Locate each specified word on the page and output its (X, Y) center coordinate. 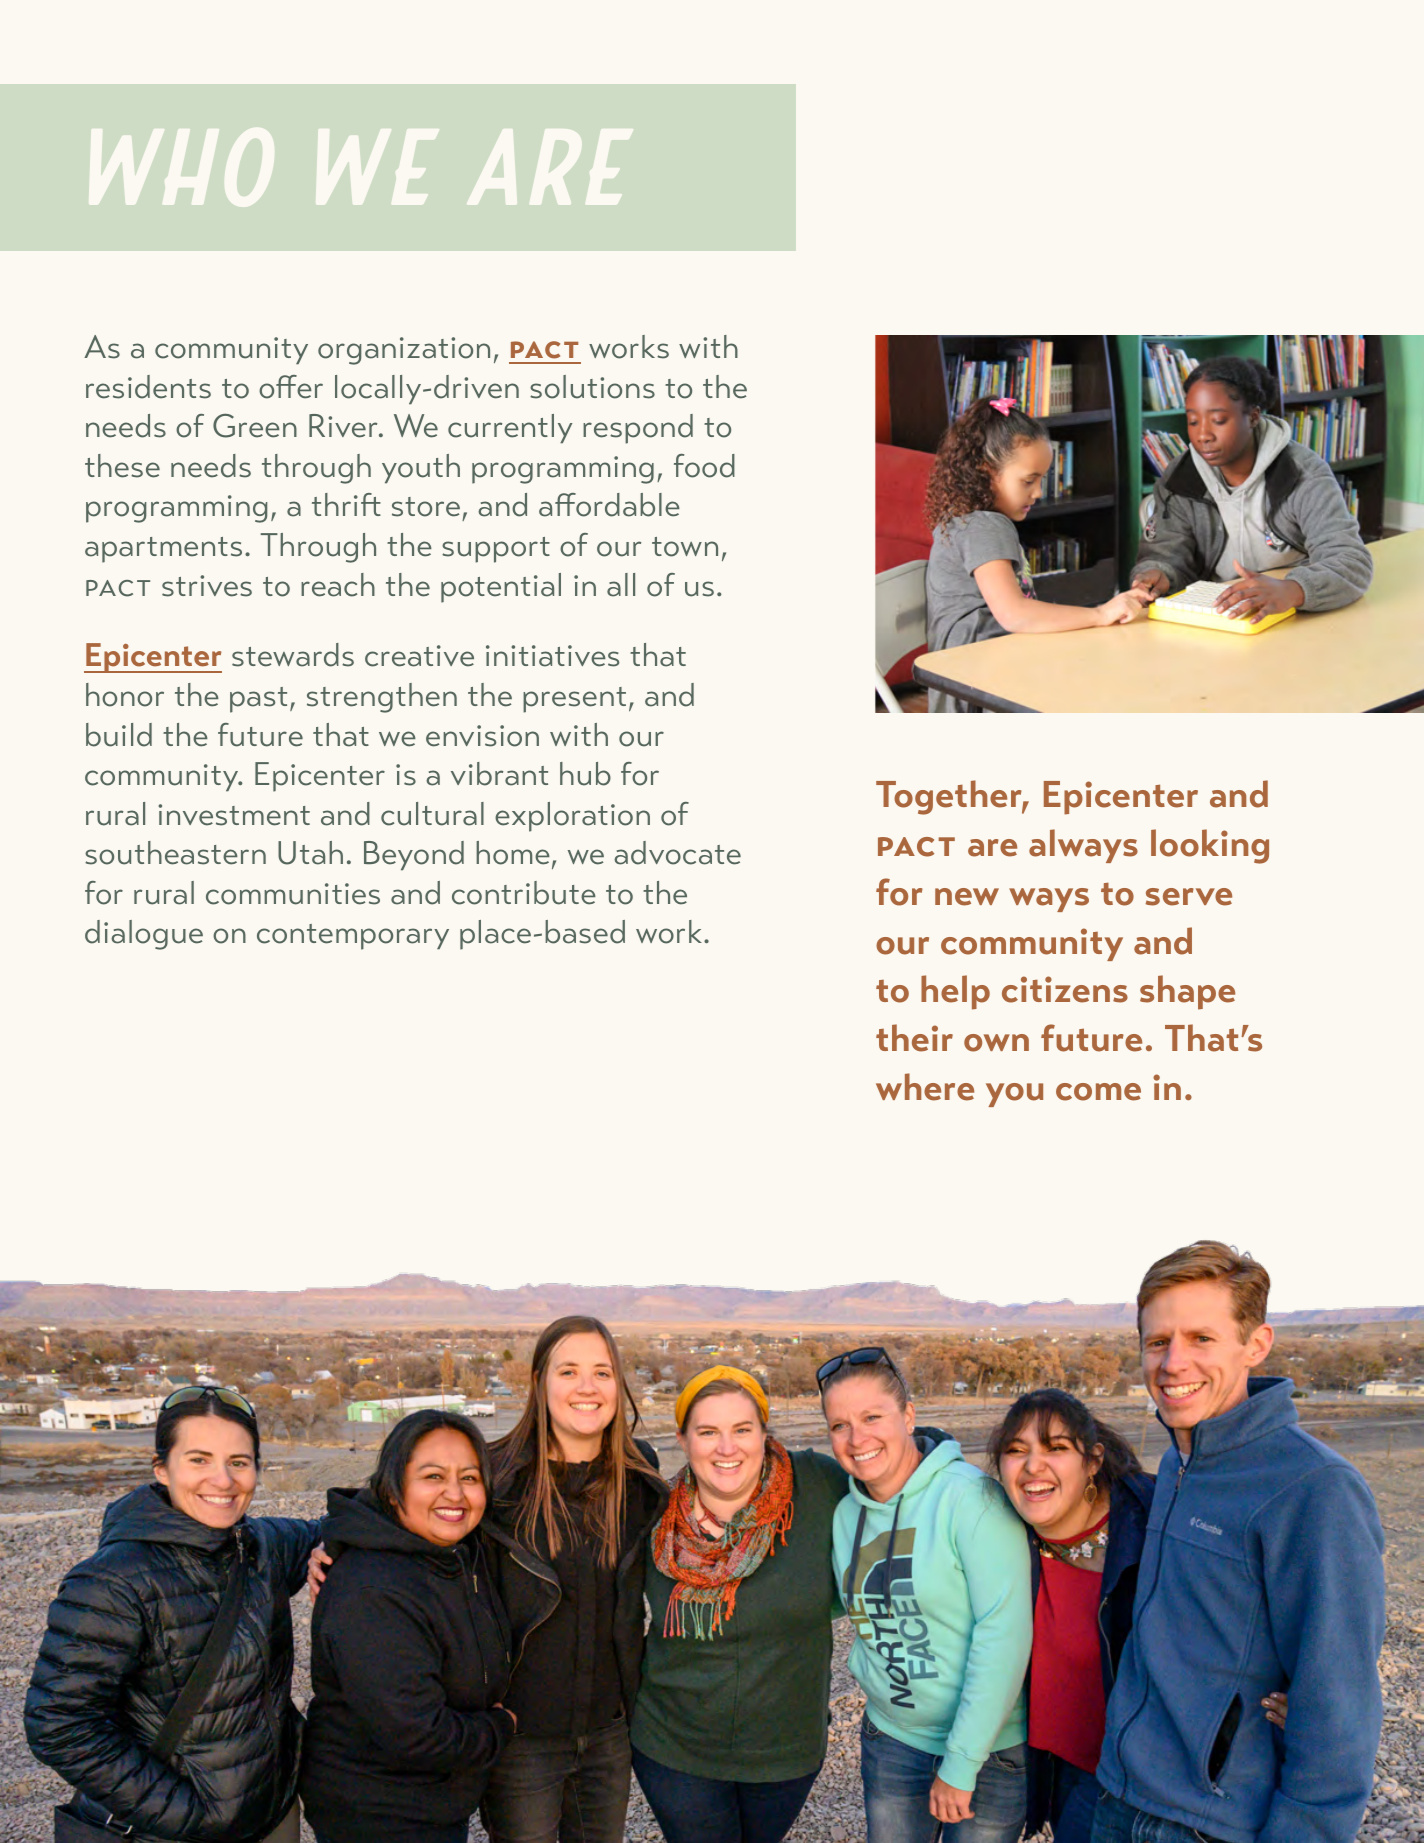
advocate (677, 853)
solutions (592, 387)
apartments (163, 550)
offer (291, 387)
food (704, 466)
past (258, 700)
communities (293, 894)
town (685, 547)
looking (1210, 846)
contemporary (353, 937)
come (1098, 1092)
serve (1189, 897)
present (574, 700)
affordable (609, 505)
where (925, 1087)
